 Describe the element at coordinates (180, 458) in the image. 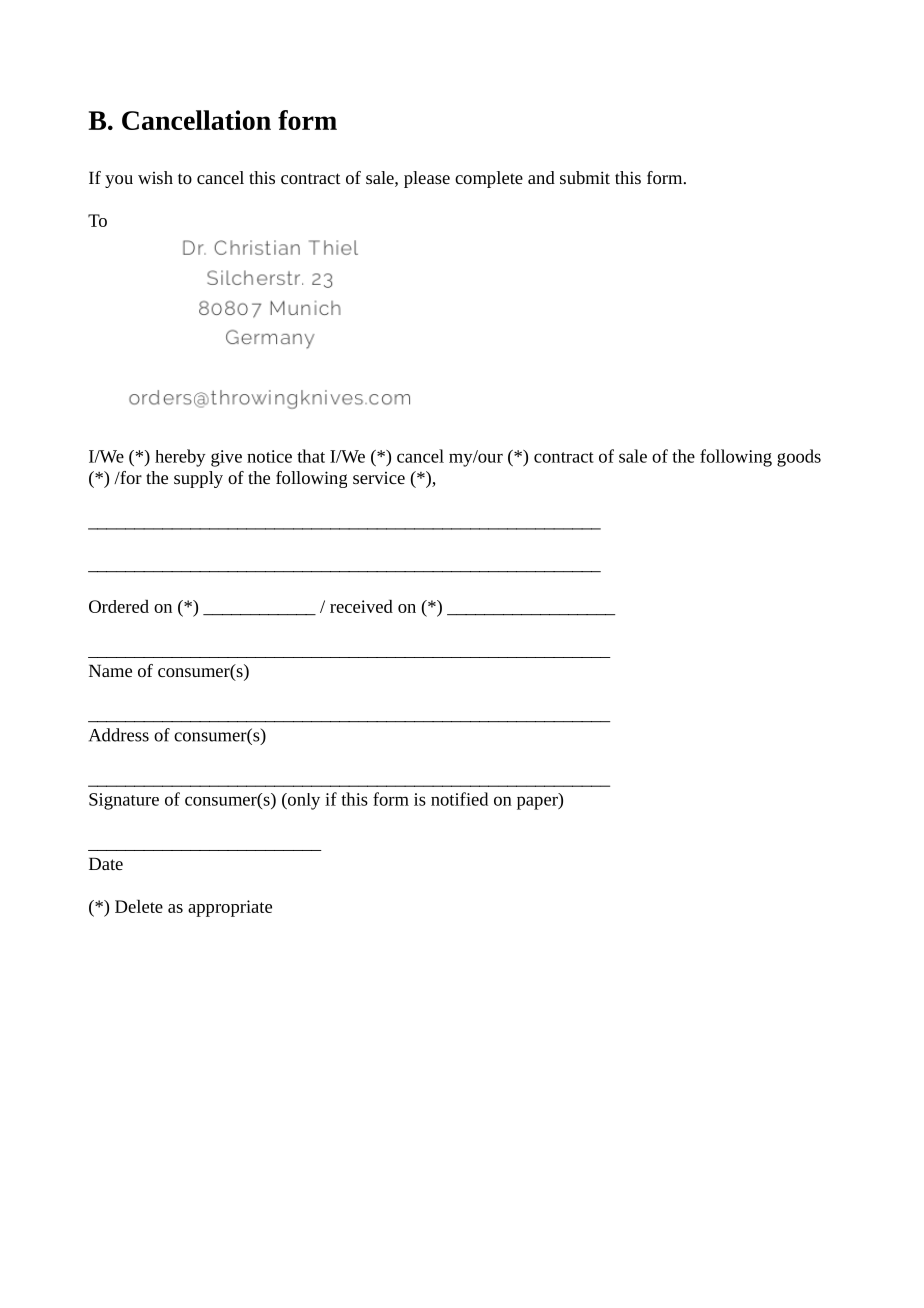

I see `hereby` at that location.
